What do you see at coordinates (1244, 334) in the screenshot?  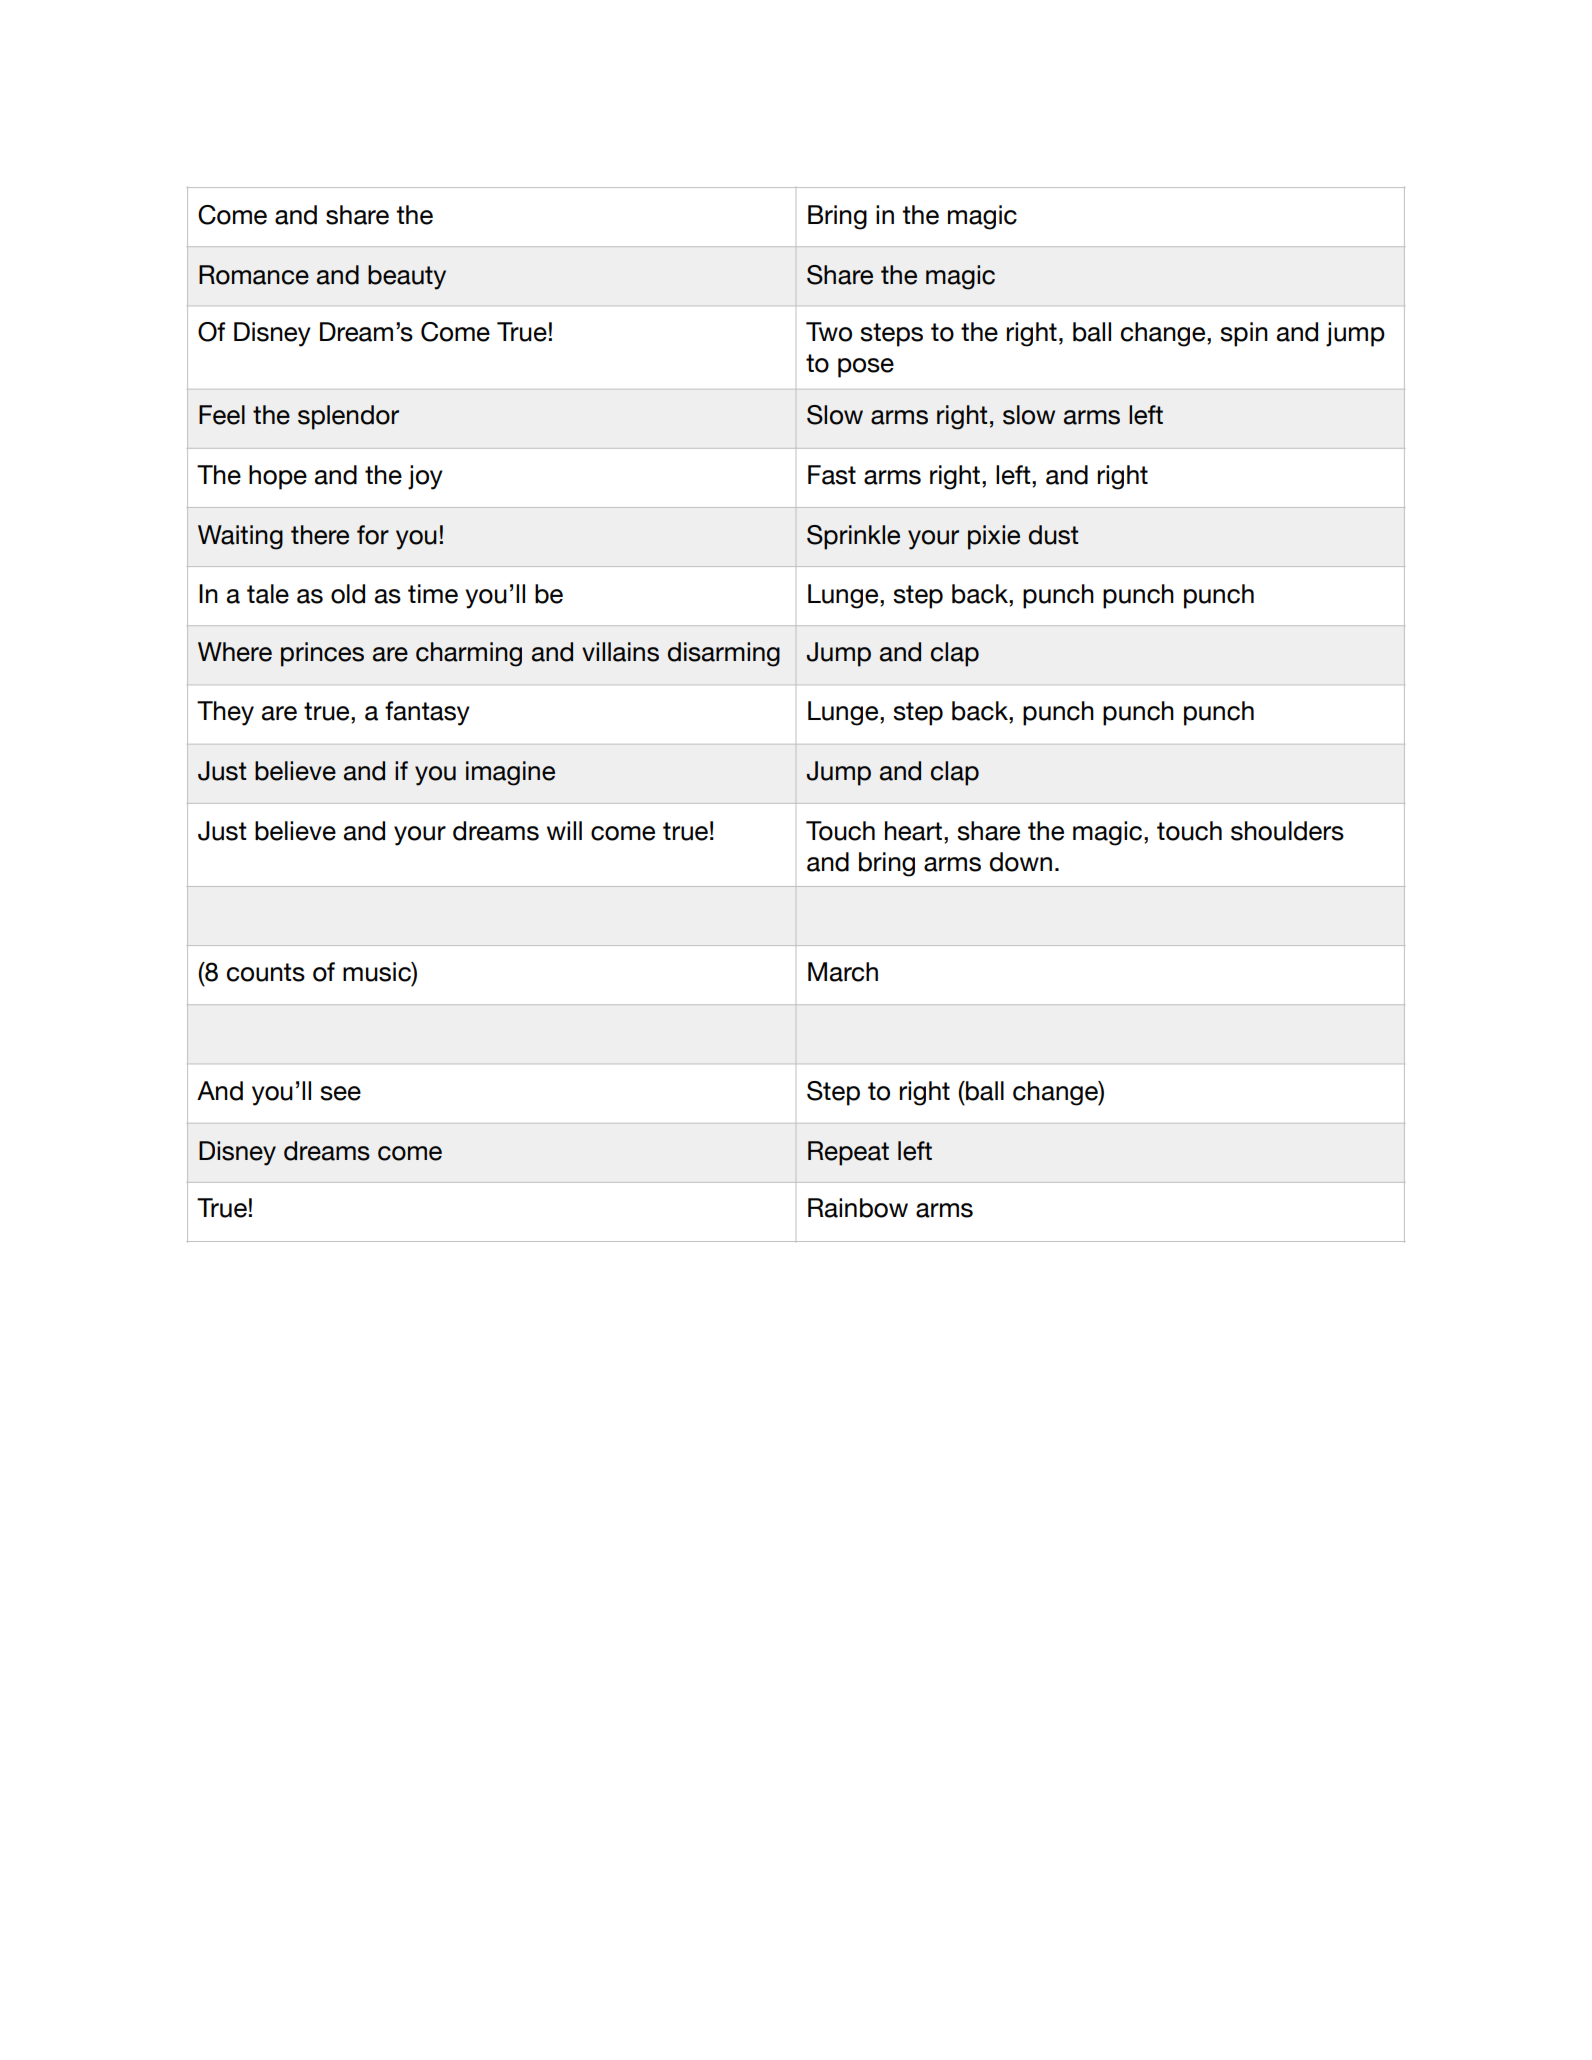 I see `spin` at bounding box center [1244, 334].
